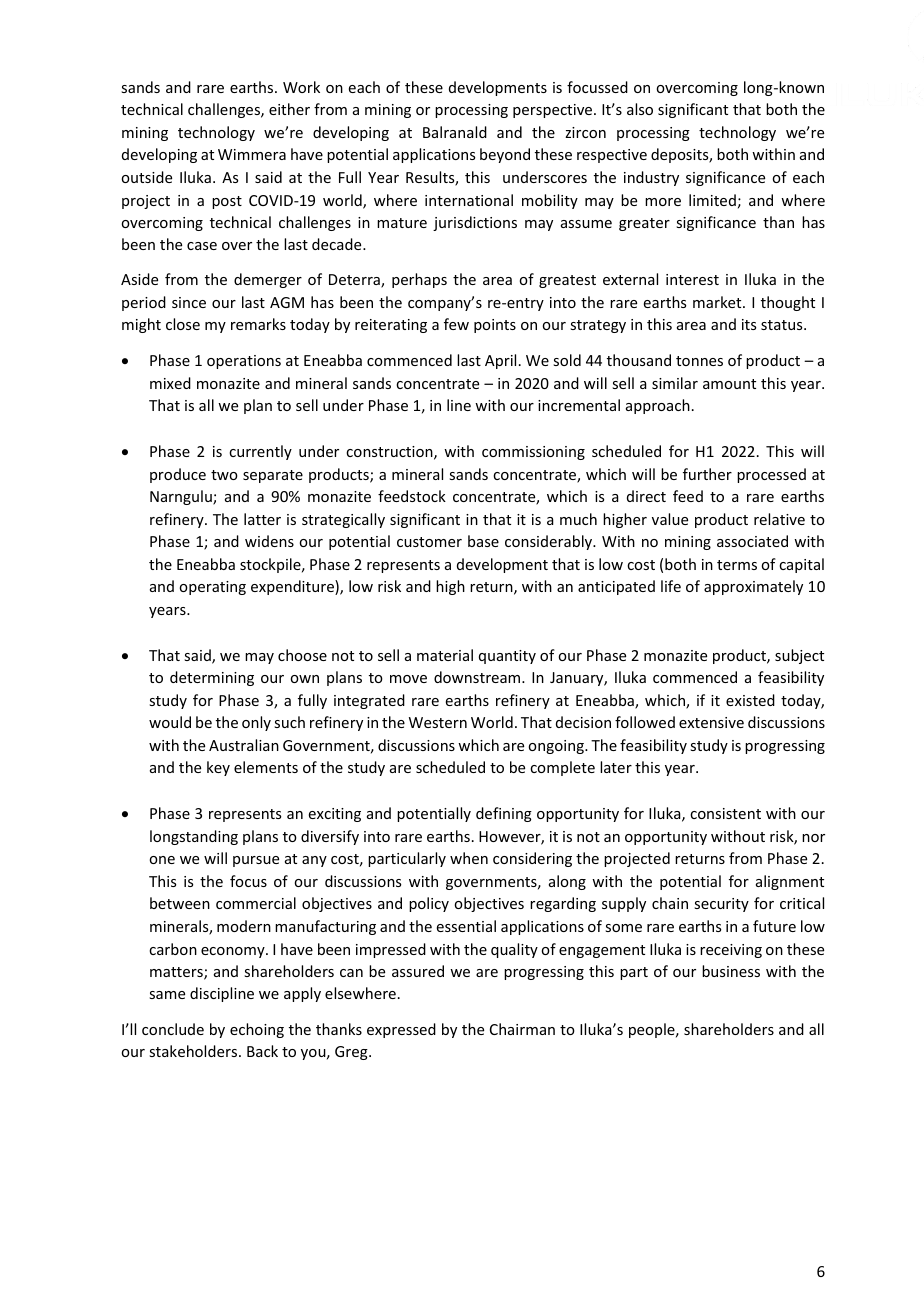 The width and height of the screenshot is (924, 1308). Describe the element at coordinates (725, 813) in the screenshot. I see `consistent` at that location.
